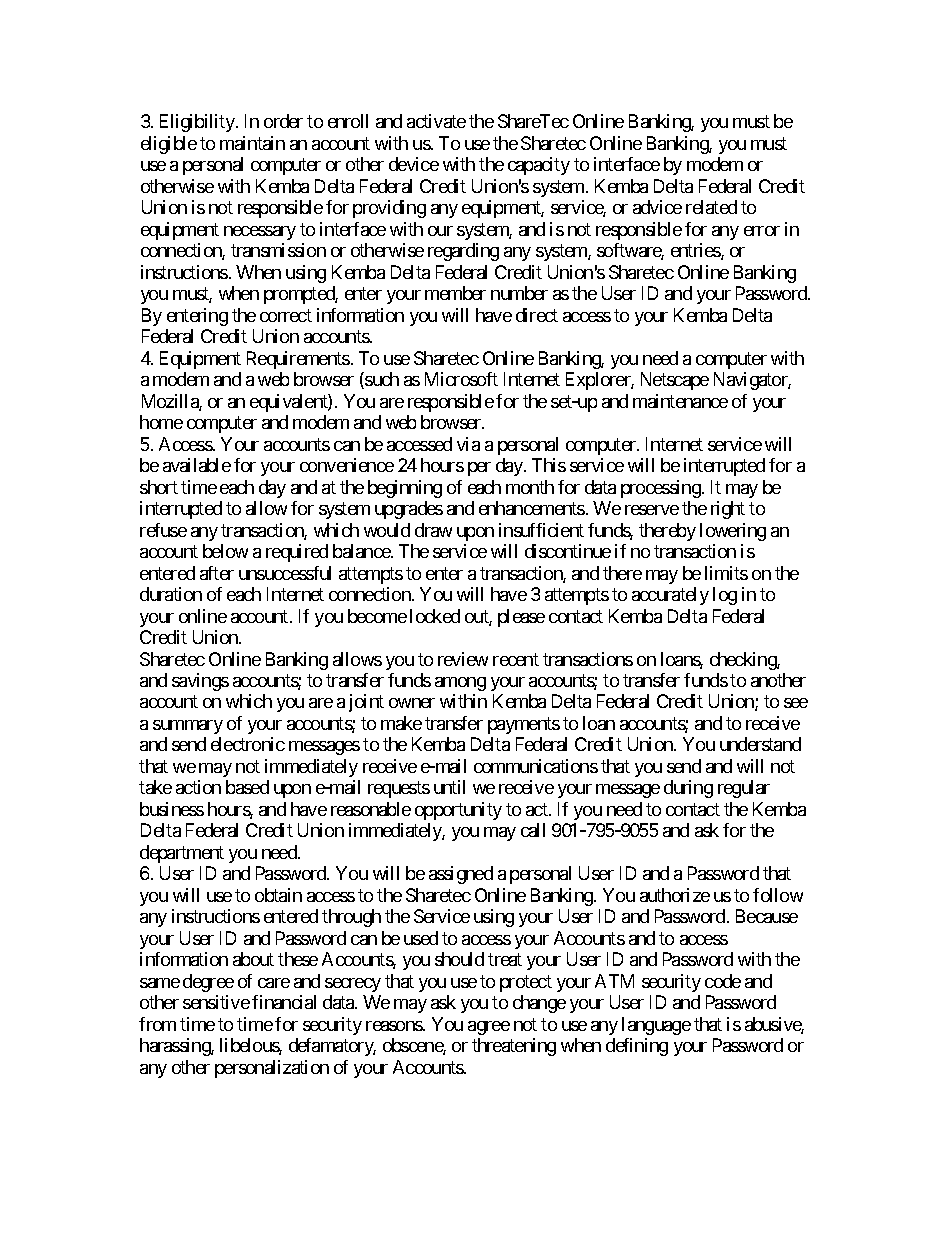  What do you see at coordinates (252, 143) in the document?
I see `maintain` at bounding box center [252, 143].
